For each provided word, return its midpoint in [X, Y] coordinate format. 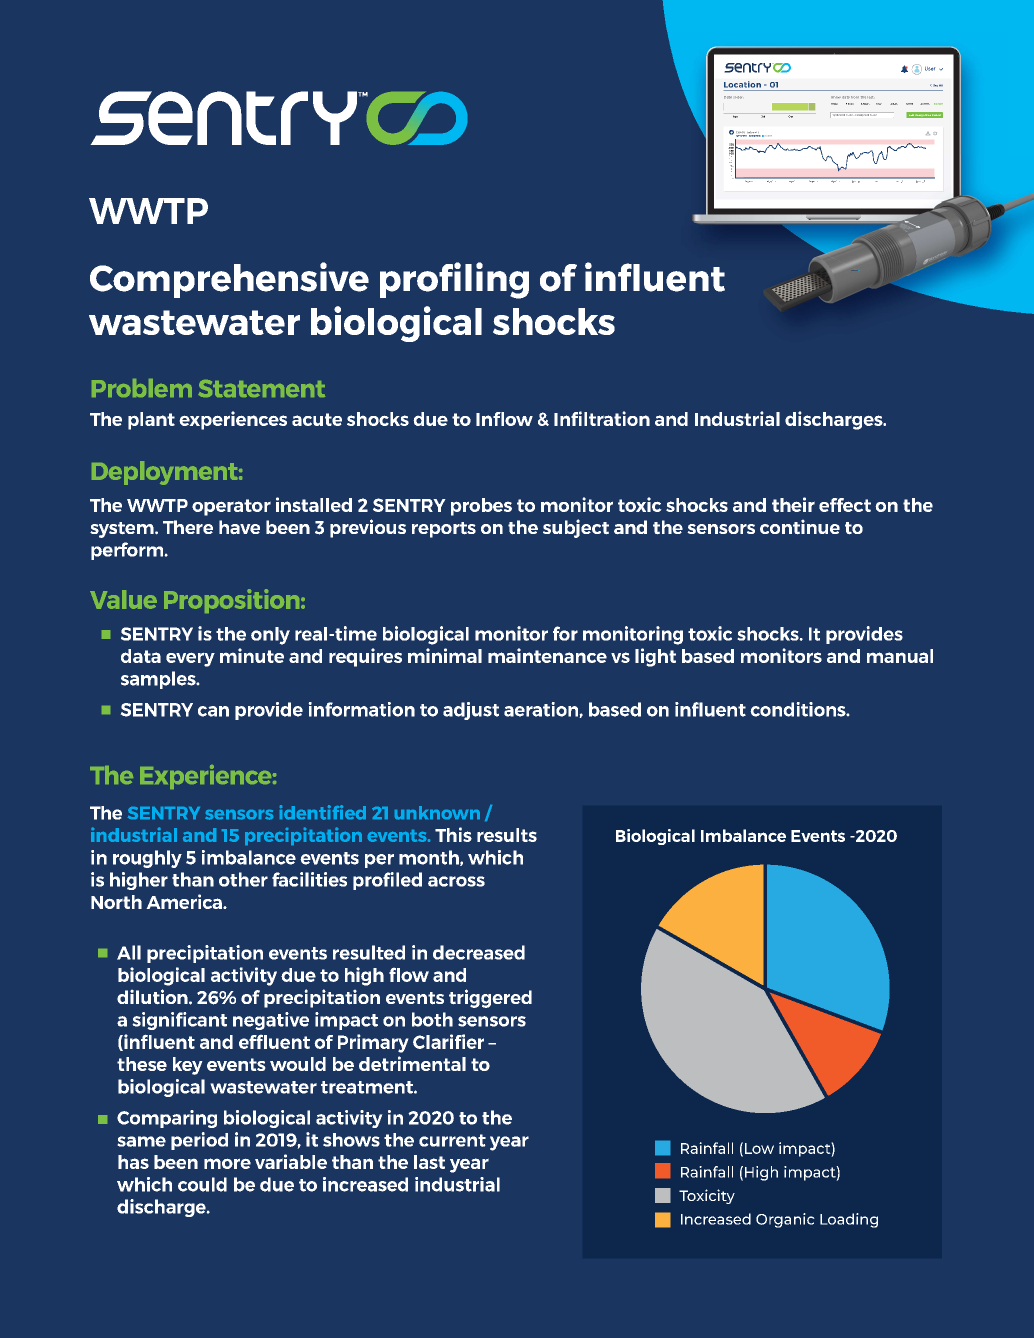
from [855, 97]
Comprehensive [229, 280]
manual [900, 656]
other [243, 879]
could [202, 1184]
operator [231, 507]
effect [845, 505]
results [507, 835]
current [452, 1140]
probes [481, 507]
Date [728, 97]
